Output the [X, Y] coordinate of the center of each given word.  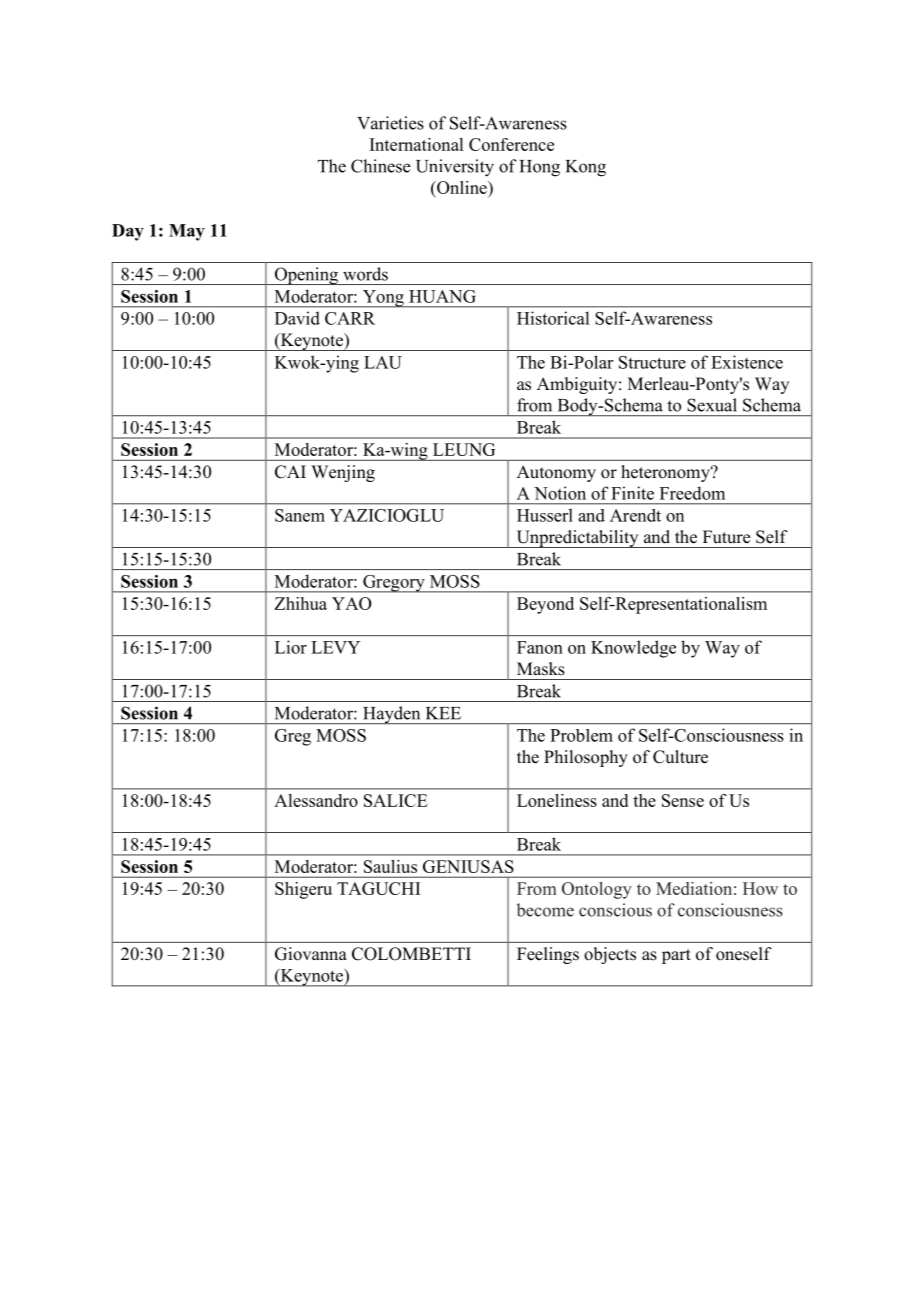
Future [726, 537]
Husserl [545, 515]
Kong [586, 168]
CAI [290, 472]
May [187, 232]
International [416, 144]
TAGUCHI [378, 888]
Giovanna [311, 954]
